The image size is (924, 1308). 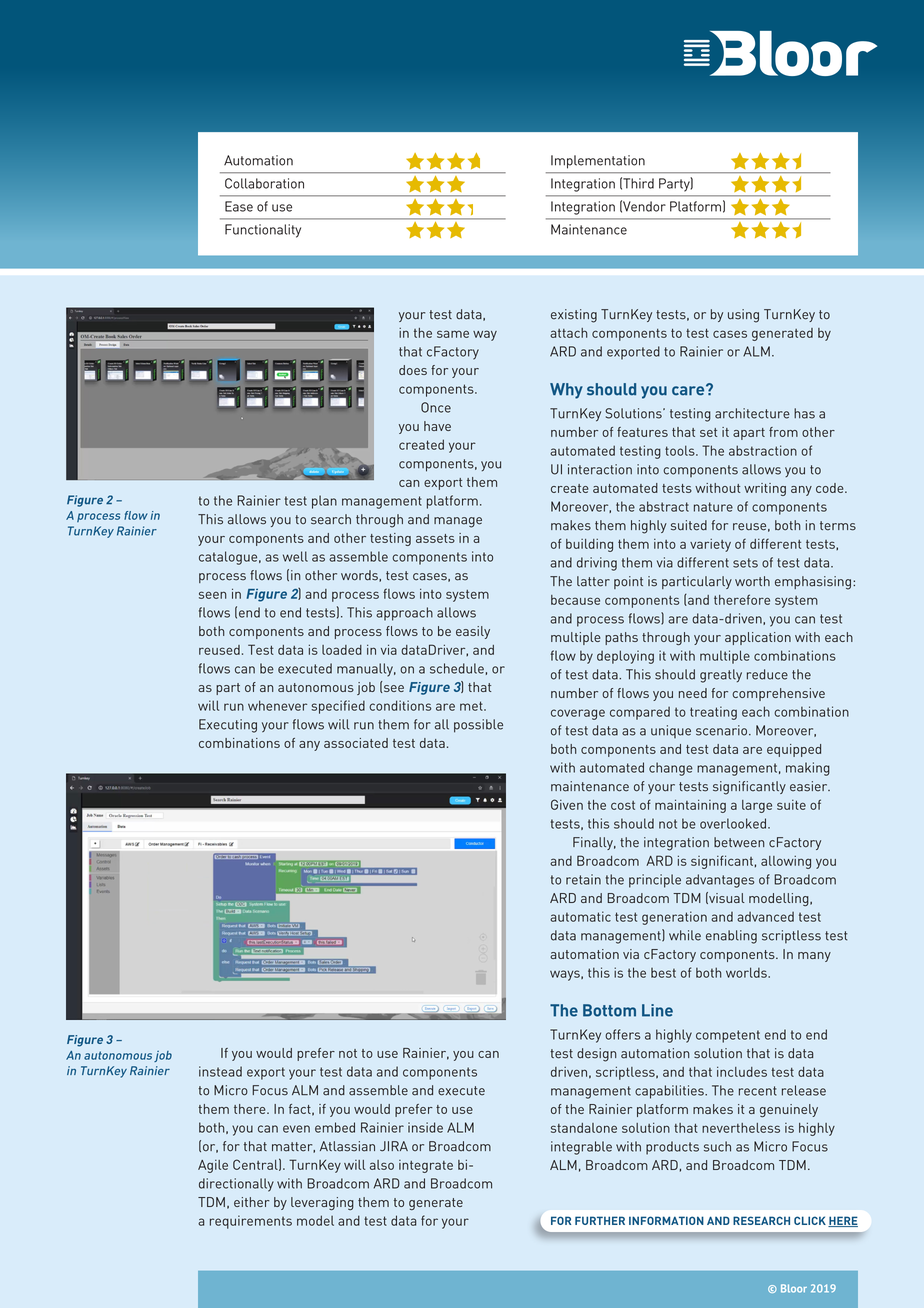 I want to click on Collaboration, so click(x=264, y=183).
